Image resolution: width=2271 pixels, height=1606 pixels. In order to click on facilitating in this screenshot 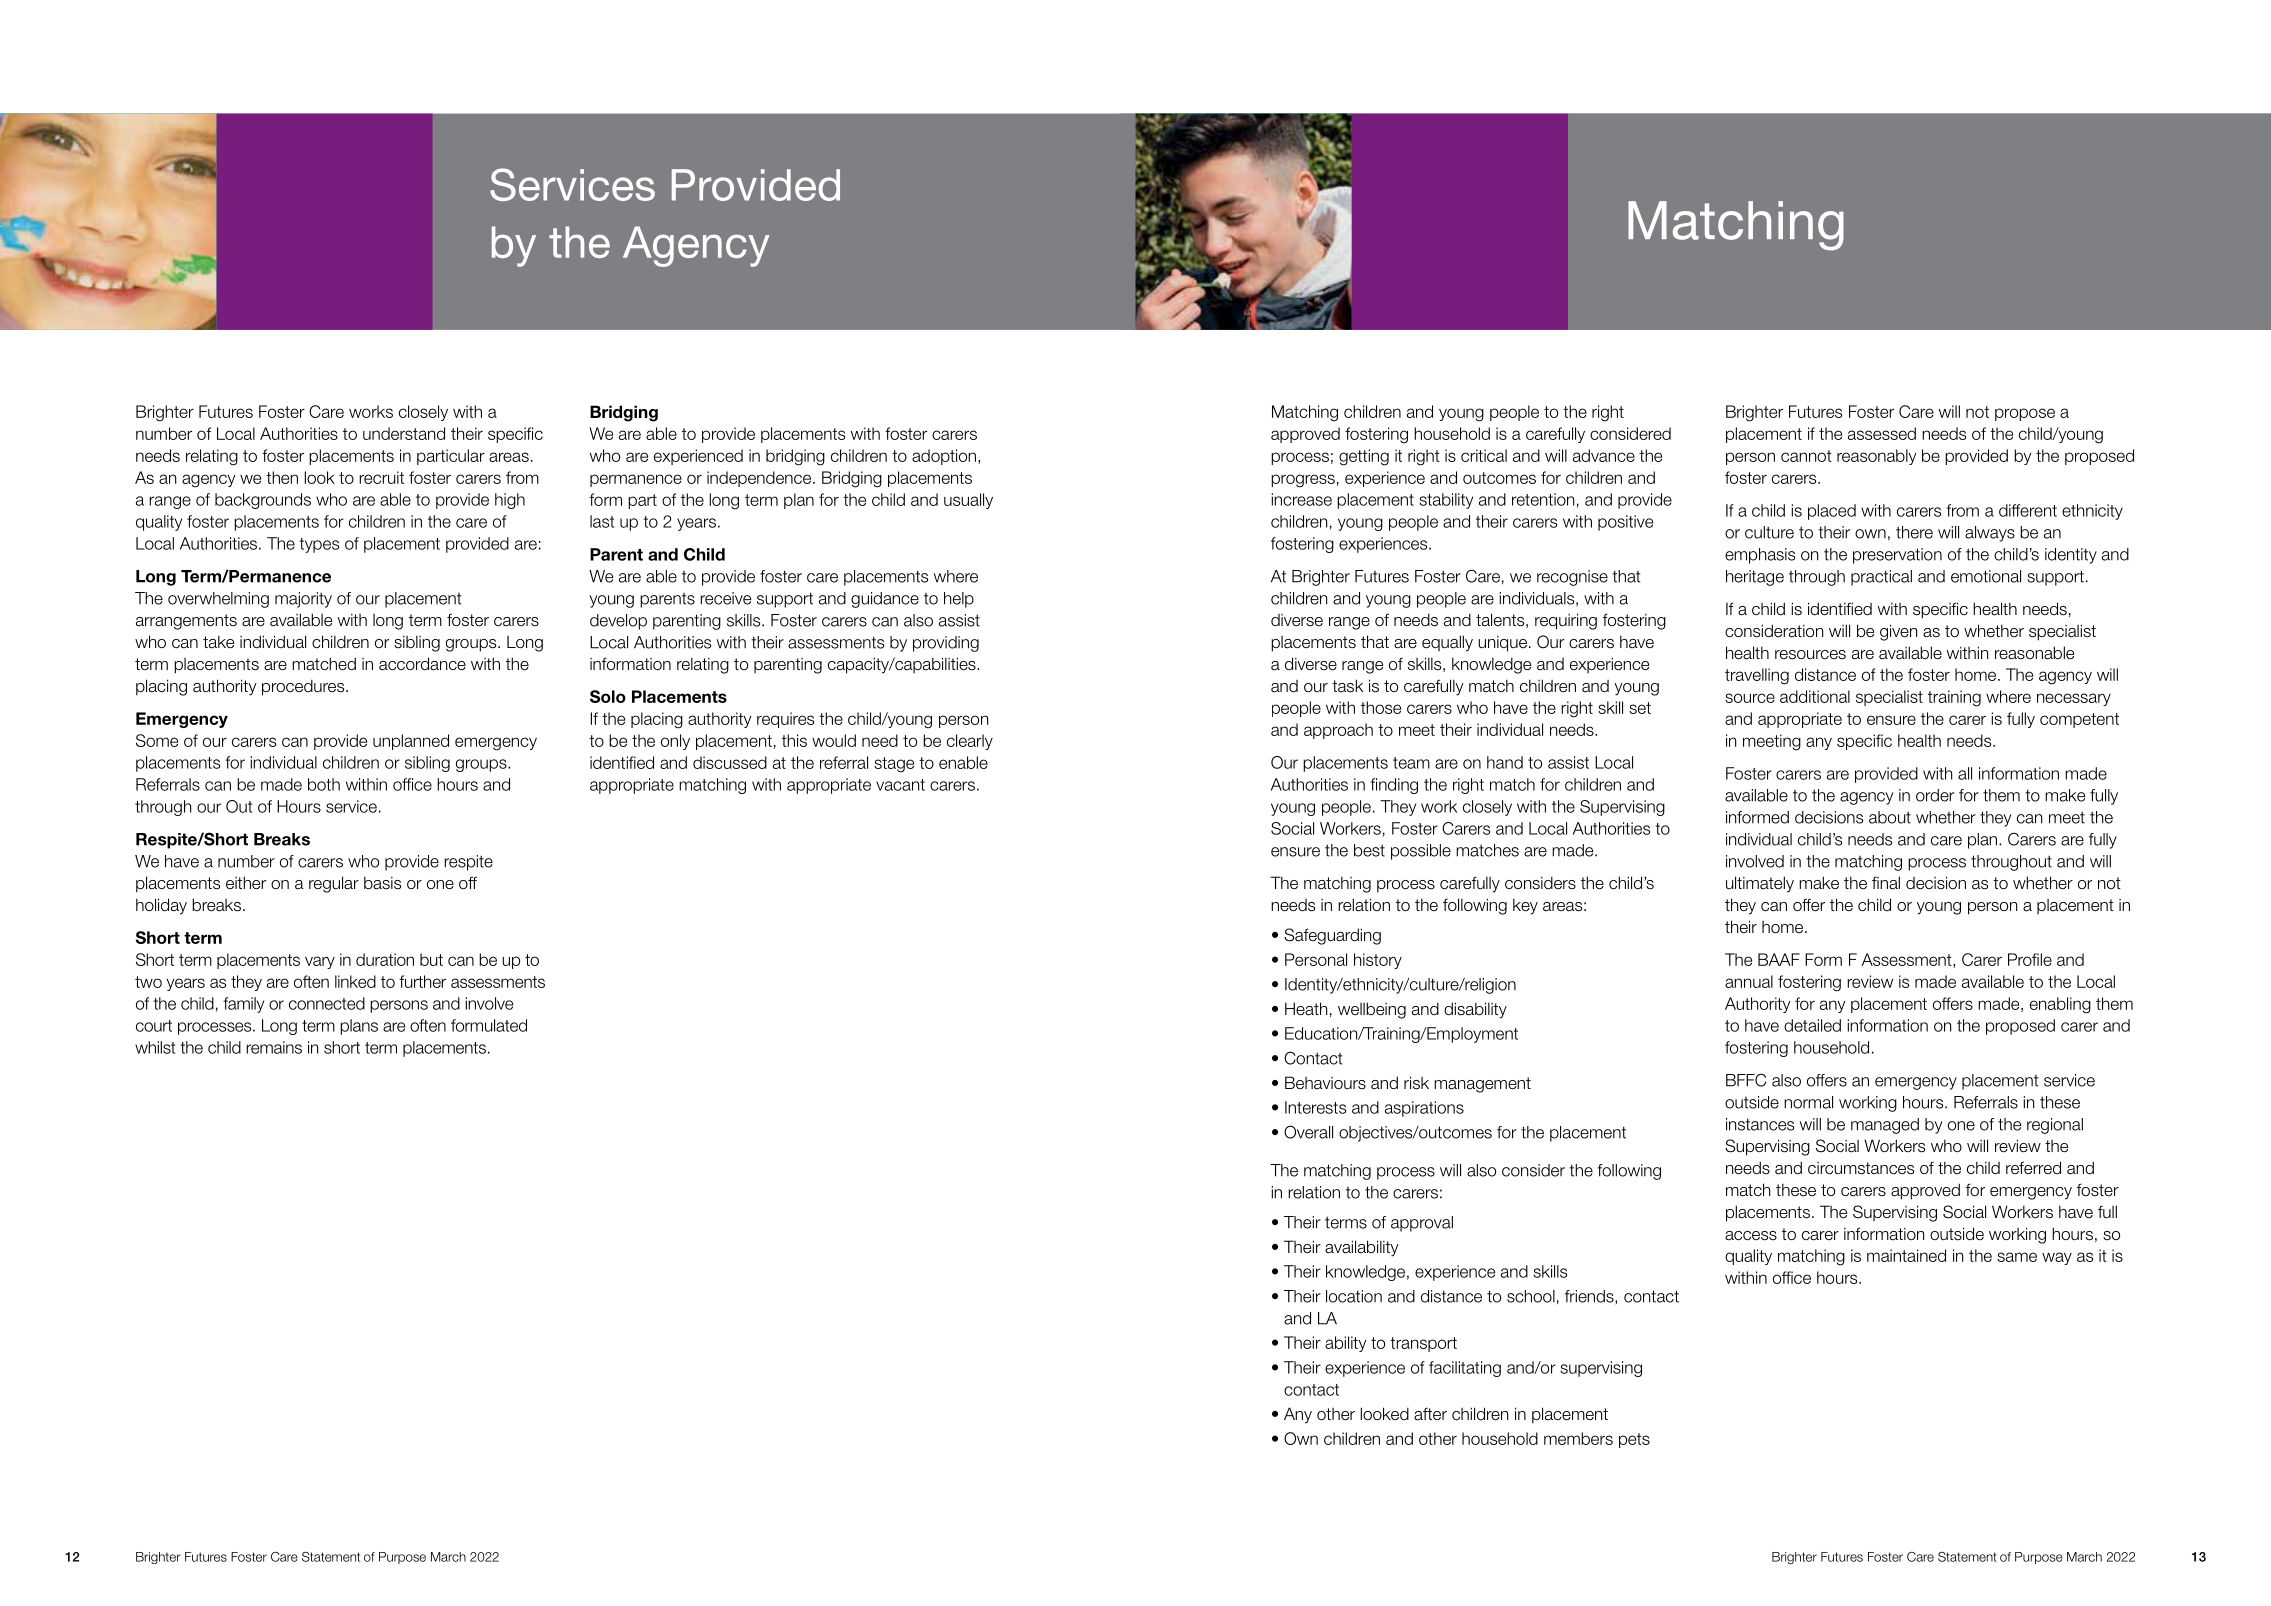, I will do `click(1465, 1369)`.
